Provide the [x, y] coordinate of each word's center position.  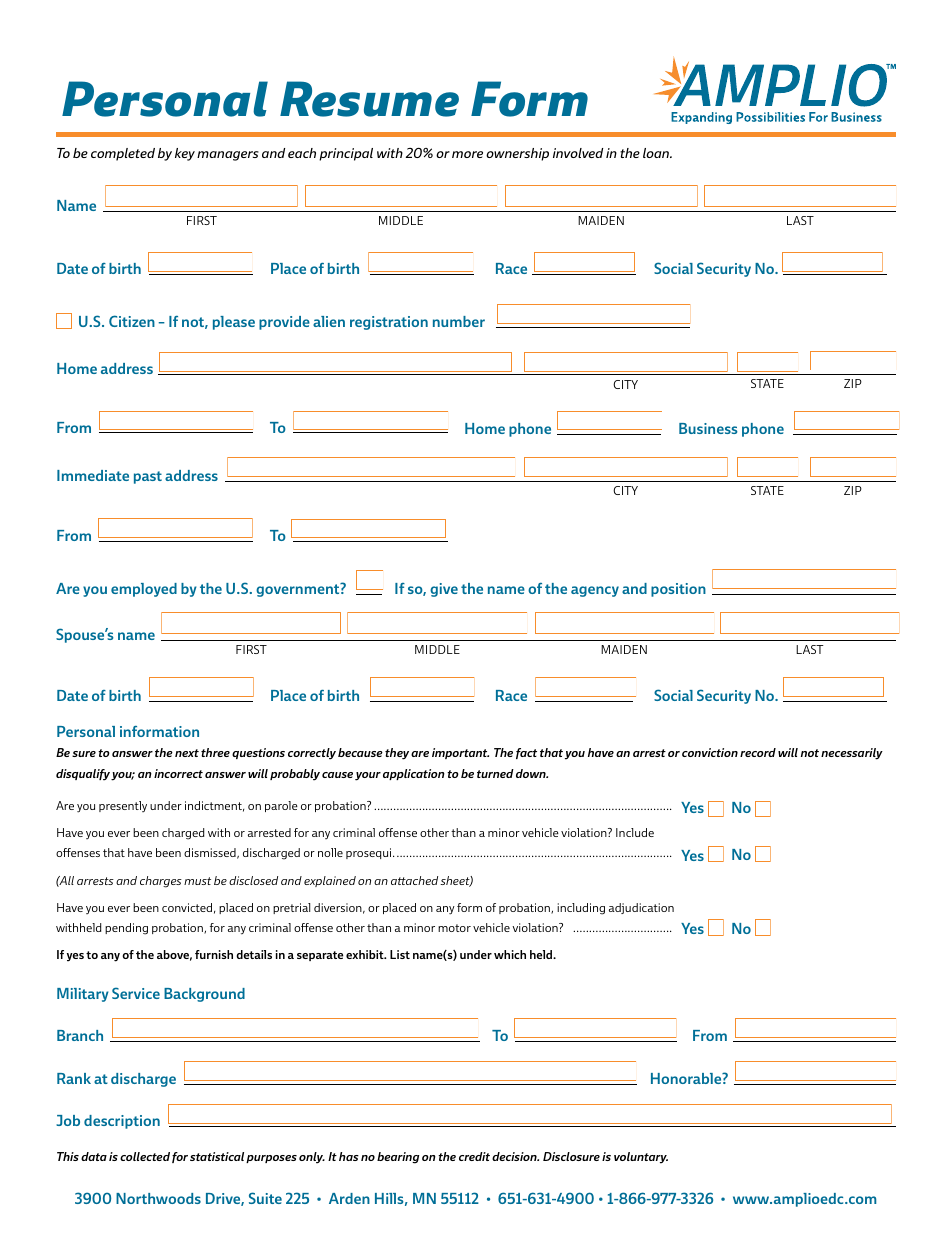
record [758, 752]
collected [145, 1156]
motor [454, 928]
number [459, 321]
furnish [214, 954]
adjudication [641, 908]
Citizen [132, 321]
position [678, 590]
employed [144, 590]
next [187, 753]
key [185, 154]
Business [708, 428]
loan [657, 153]
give [444, 590]
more [467, 154]
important [460, 753]
